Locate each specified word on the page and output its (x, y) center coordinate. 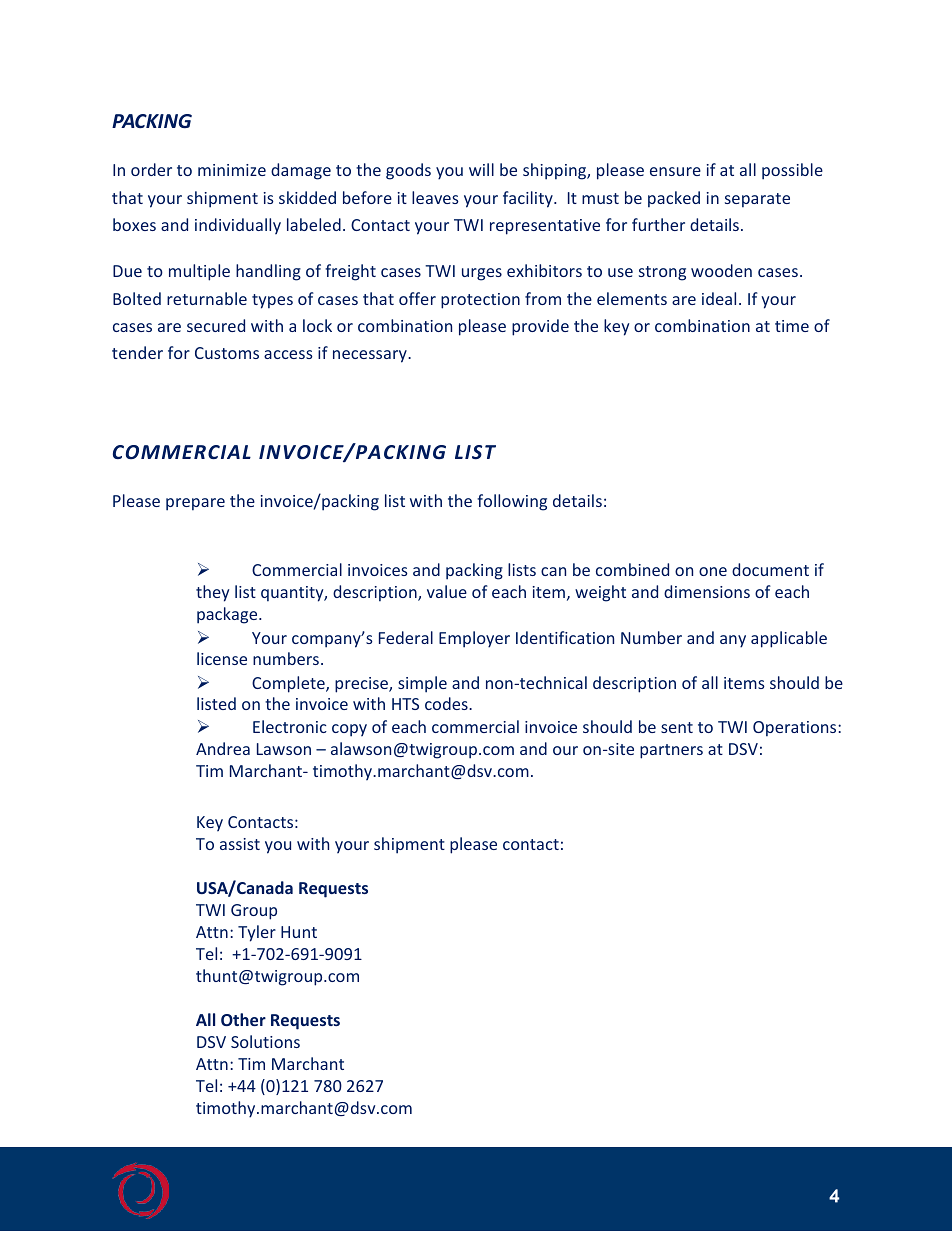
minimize (232, 170)
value (447, 591)
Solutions (265, 1041)
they (212, 593)
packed (674, 199)
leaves (435, 197)
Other (243, 1019)
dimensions (707, 591)
